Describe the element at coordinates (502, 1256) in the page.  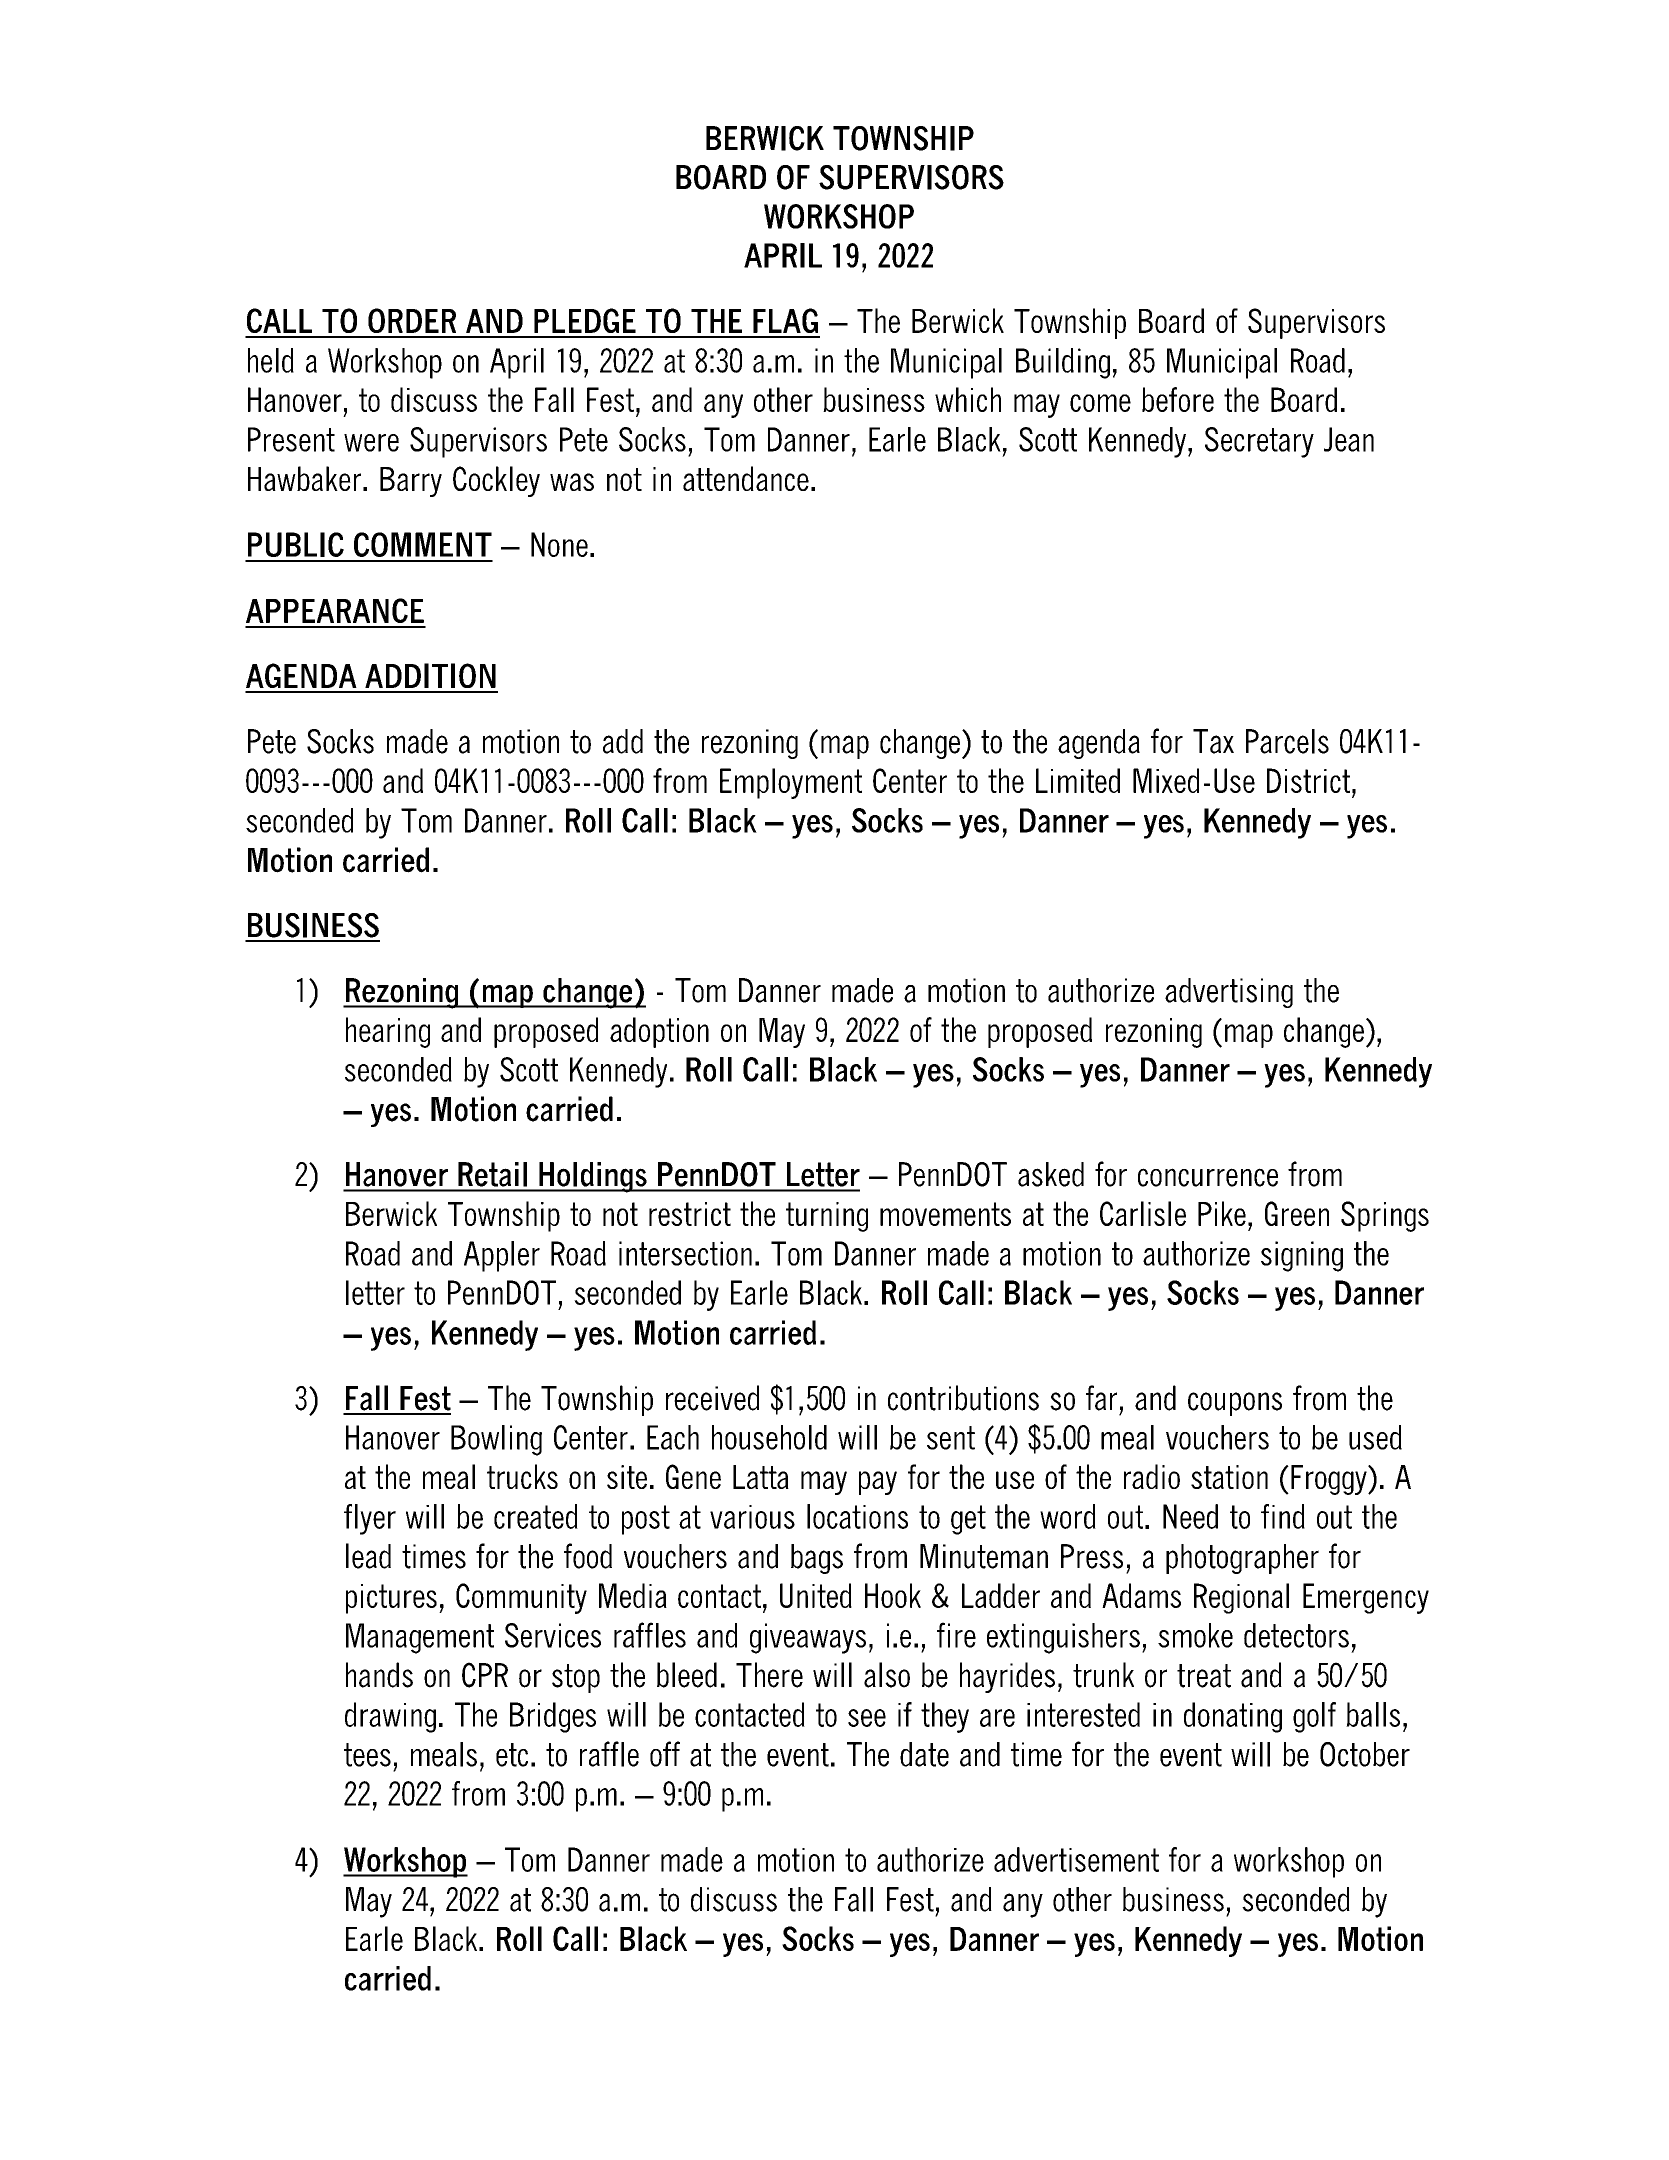
I see `Appler` at that location.
